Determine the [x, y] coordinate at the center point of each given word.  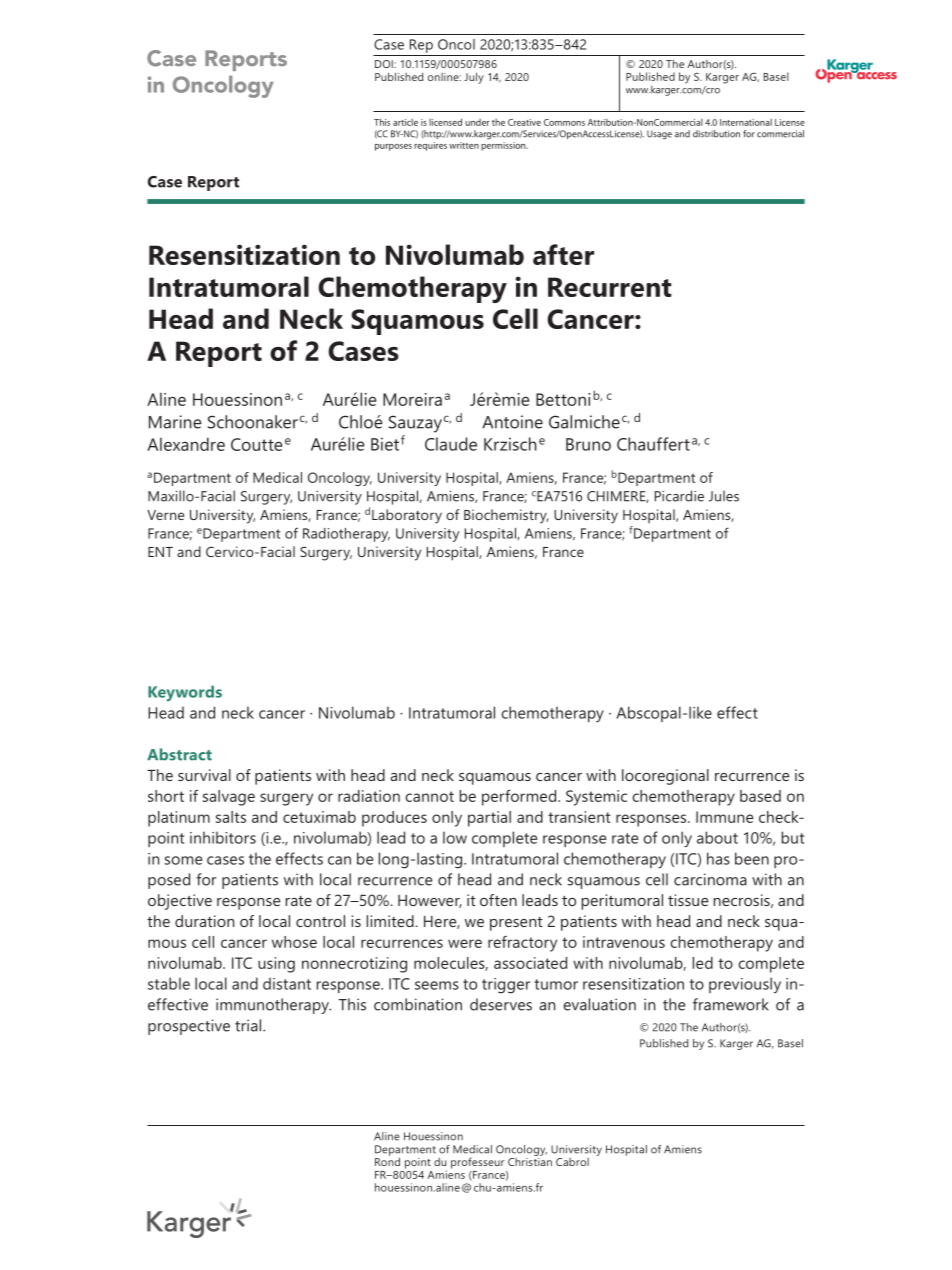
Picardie [679, 496]
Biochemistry [506, 516]
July [474, 78]
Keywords [185, 693]
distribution [716, 134]
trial [249, 1025]
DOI [385, 64]
